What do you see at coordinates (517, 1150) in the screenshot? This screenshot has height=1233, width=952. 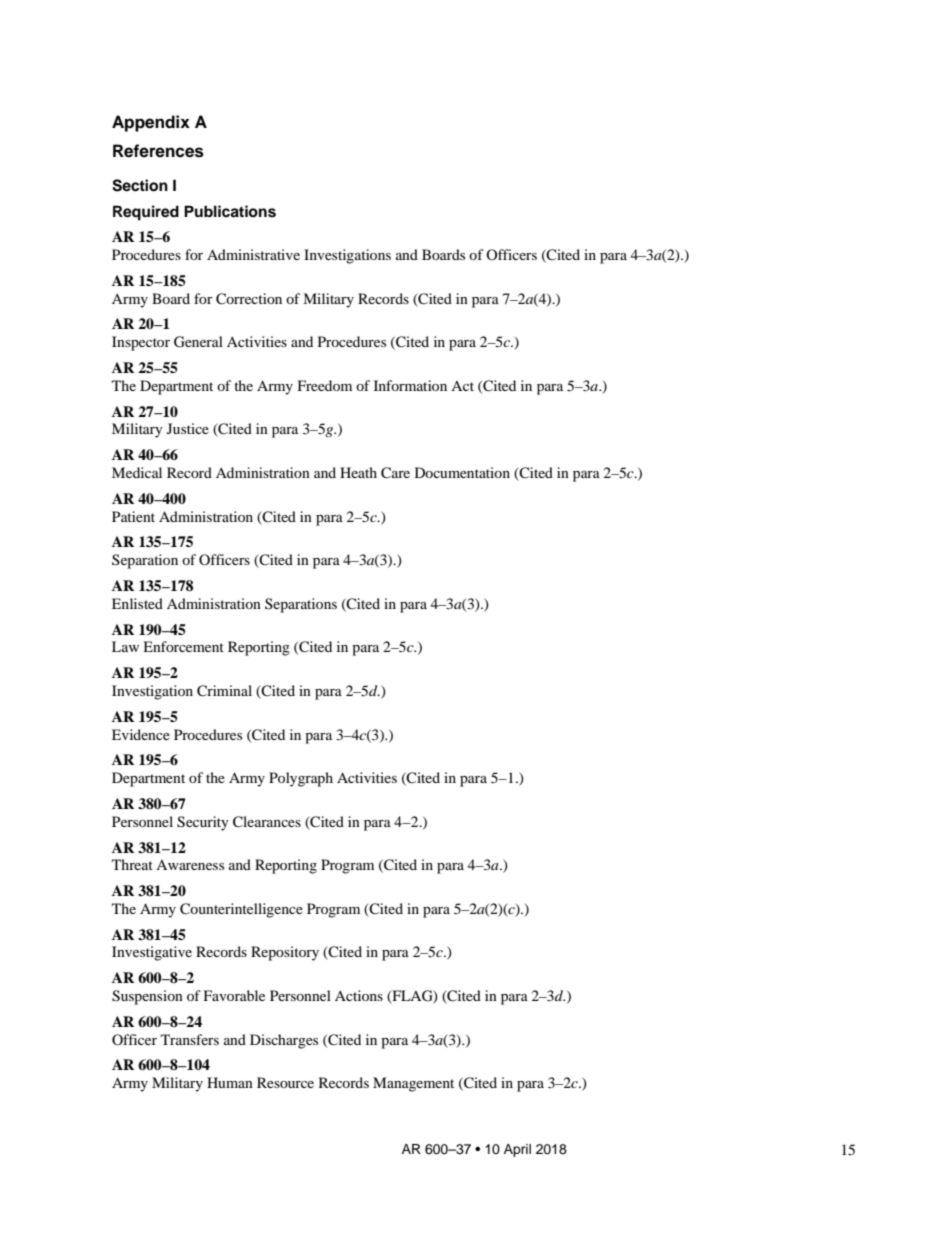 I see `April` at bounding box center [517, 1150].
